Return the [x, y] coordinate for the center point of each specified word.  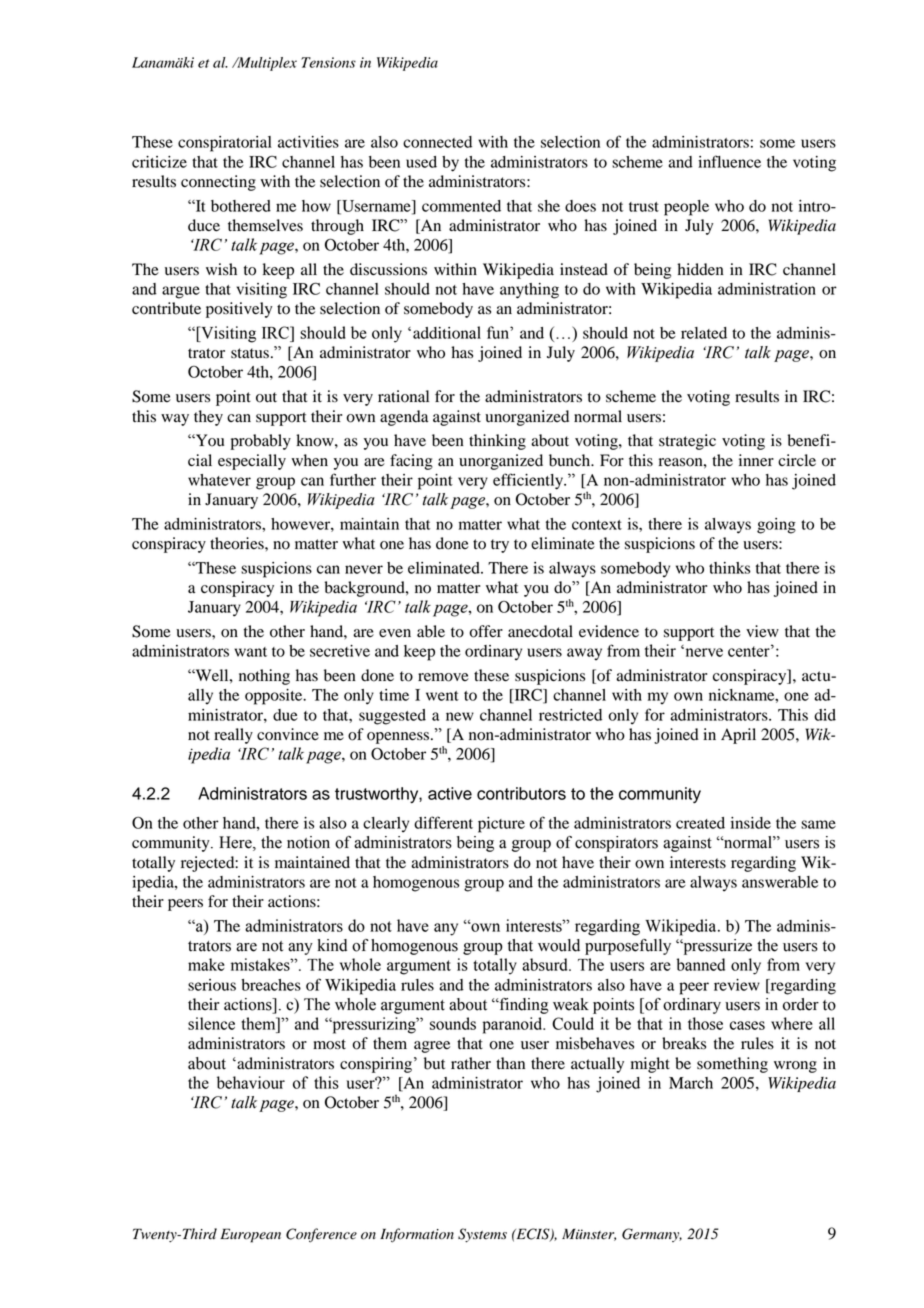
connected [437, 142]
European [250, 1235]
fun [499, 332]
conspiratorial [225, 144]
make [206, 964]
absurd [546, 964]
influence [729, 161]
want [250, 652]
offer [486, 631]
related [704, 333]
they [208, 418]
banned [700, 964]
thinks [729, 568]
